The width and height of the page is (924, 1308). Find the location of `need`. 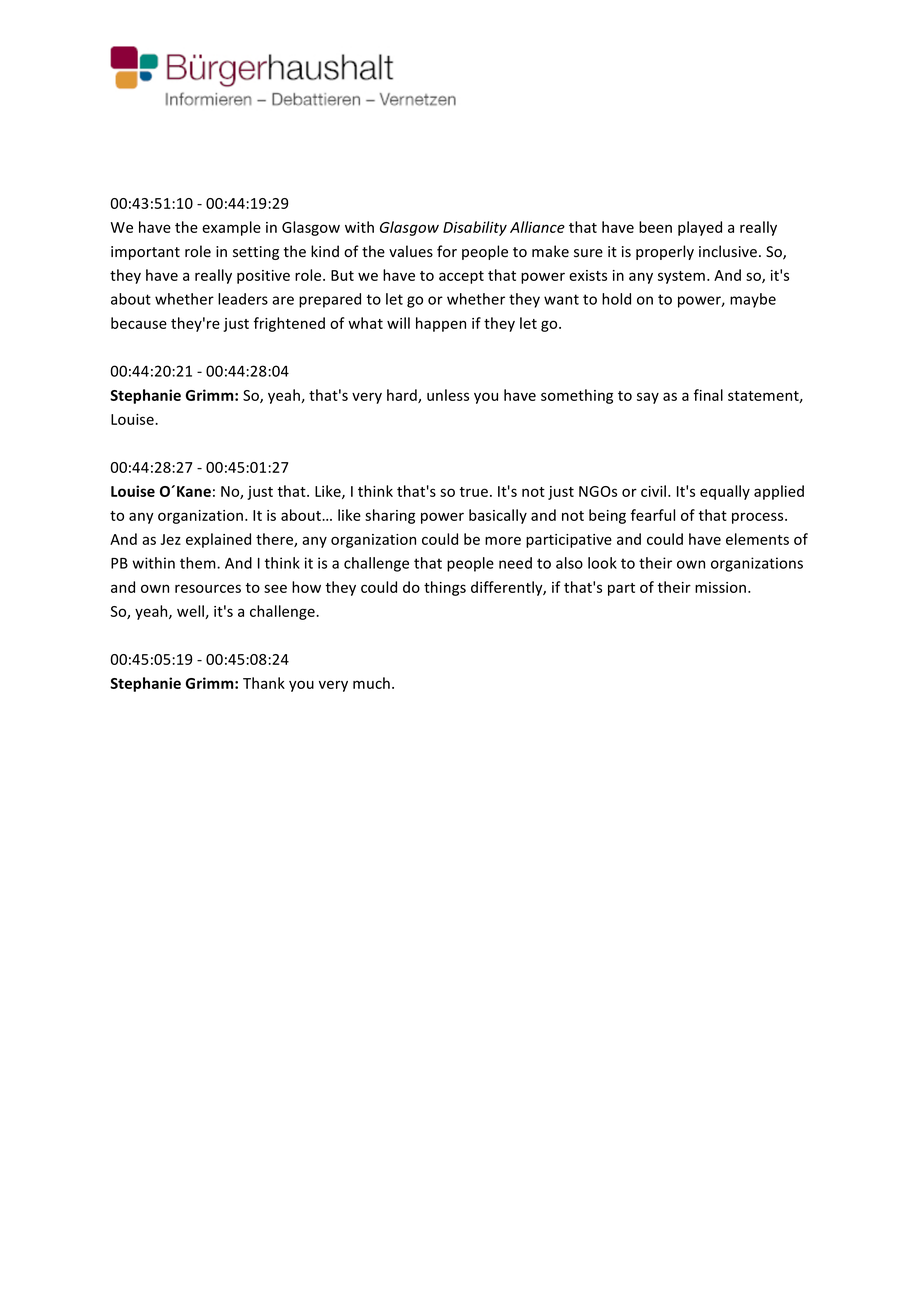

need is located at coordinates (515, 563).
